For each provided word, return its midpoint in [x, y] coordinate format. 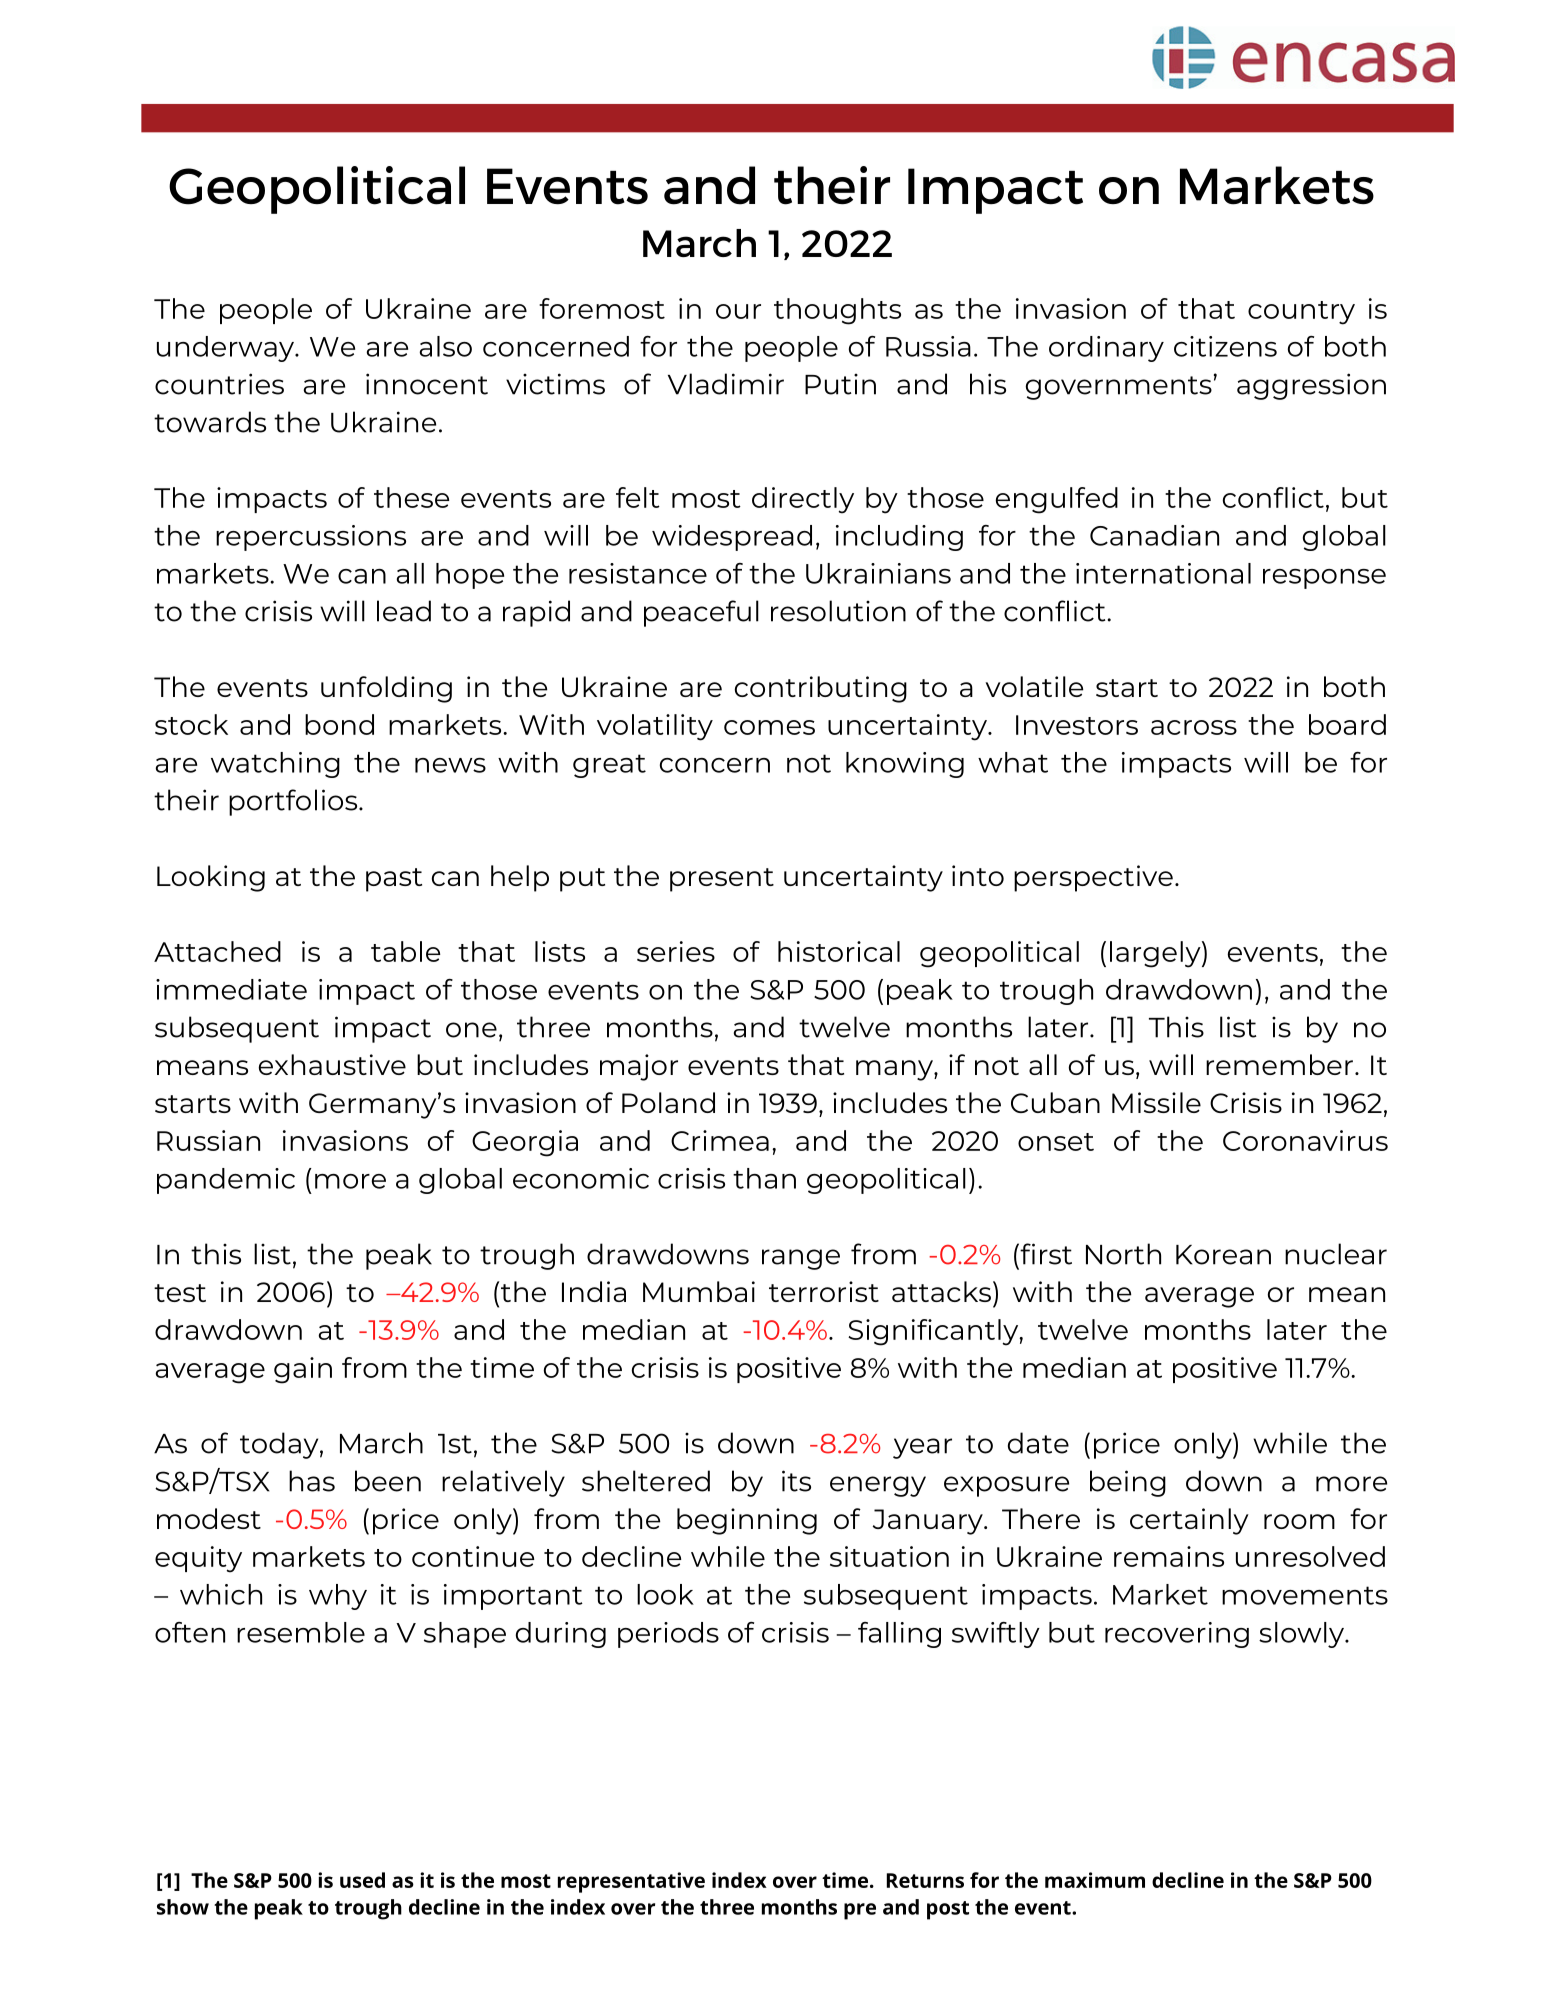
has [312, 1481]
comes [769, 727]
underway [227, 349]
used [362, 1880]
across [1194, 727]
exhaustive [332, 1064]
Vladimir [726, 384]
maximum [1095, 1880]
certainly [1189, 1521]
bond [339, 724]
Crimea [720, 1140]
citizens [1225, 346]
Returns [925, 1880]
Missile [1156, 1102]
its [796, 1481]
